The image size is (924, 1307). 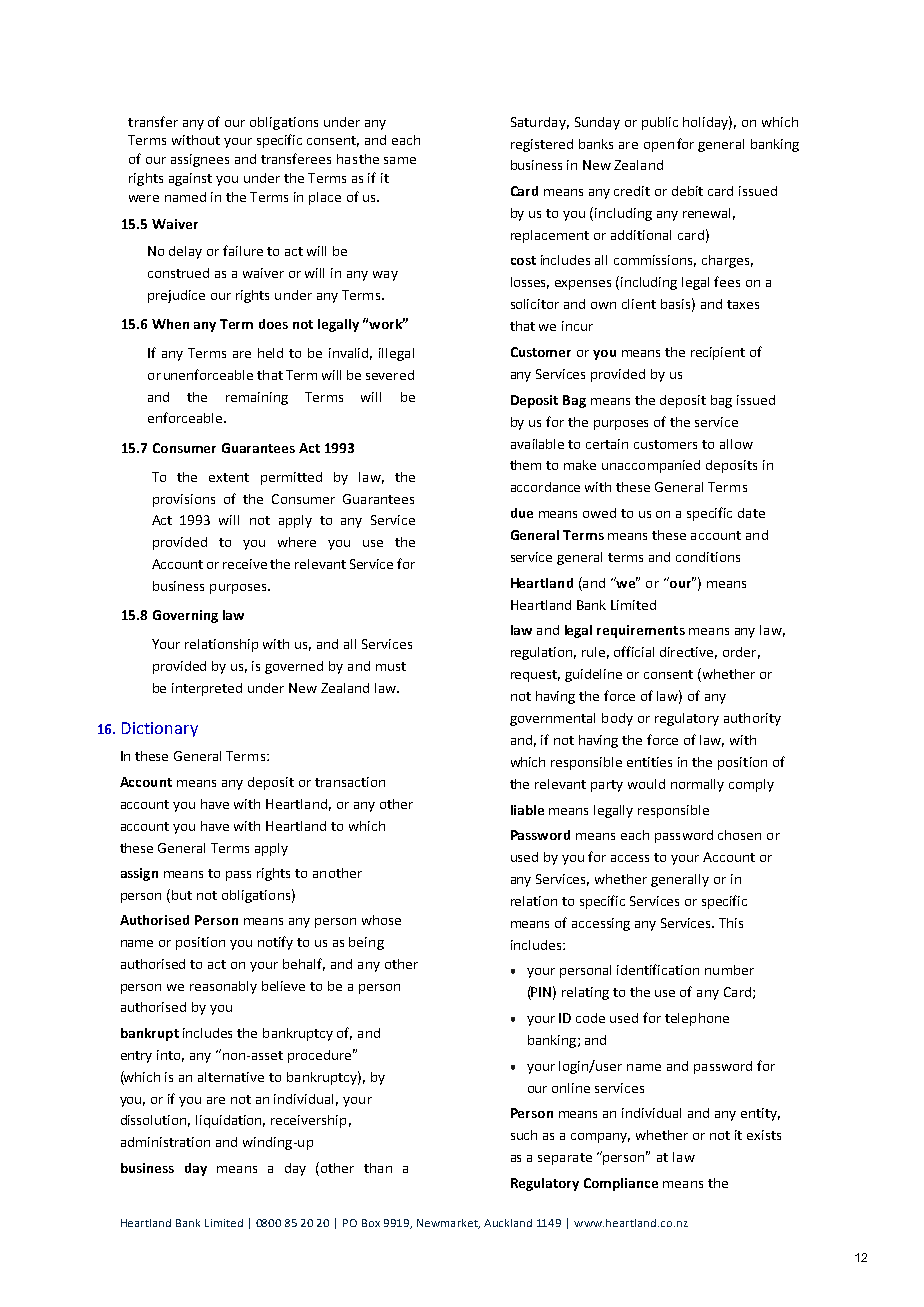 I want to click on interpreted, so click(x=207, y=689).
